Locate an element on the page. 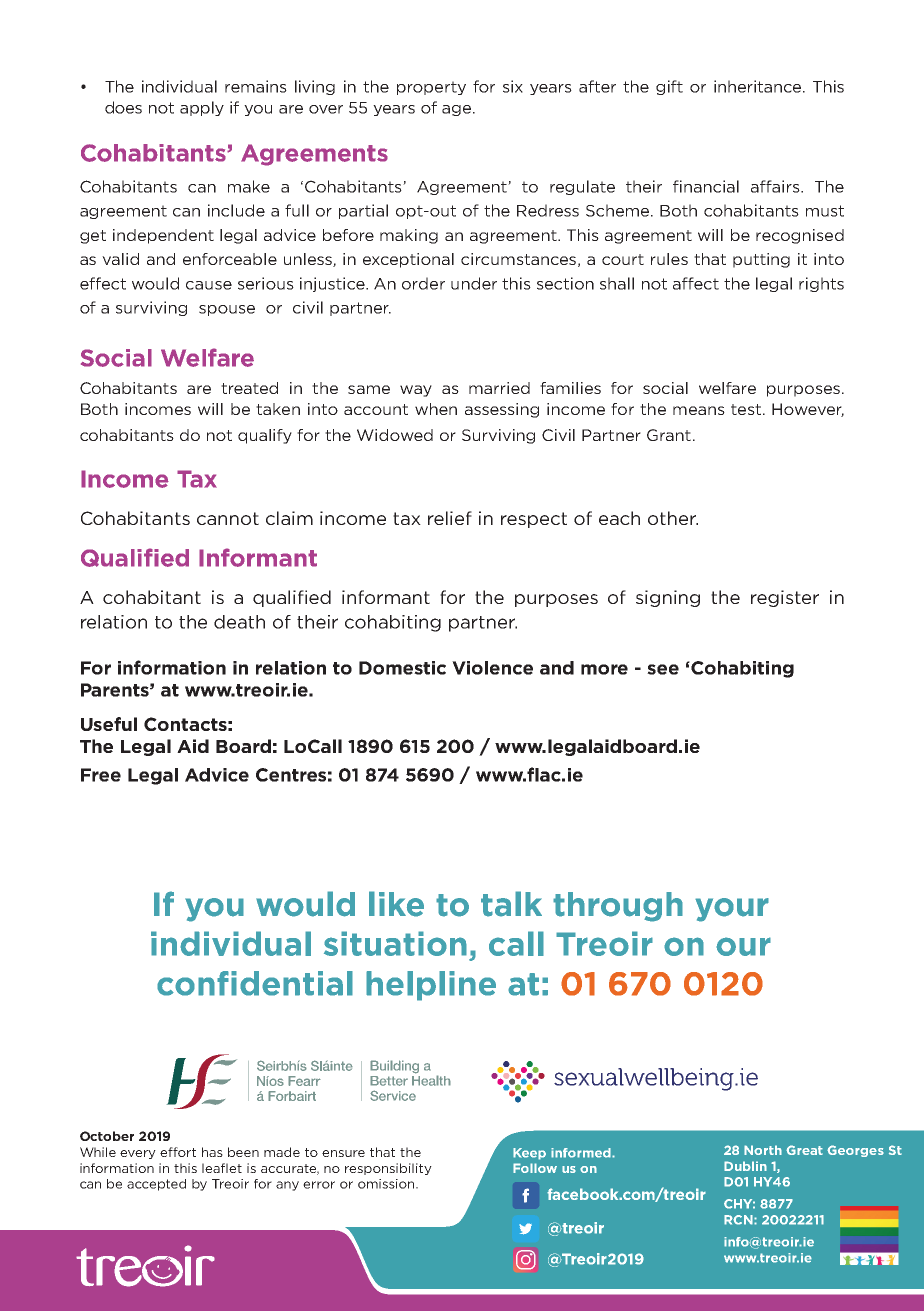 This image has height=1311, width=924. your is located at coordinates (732, 910).
